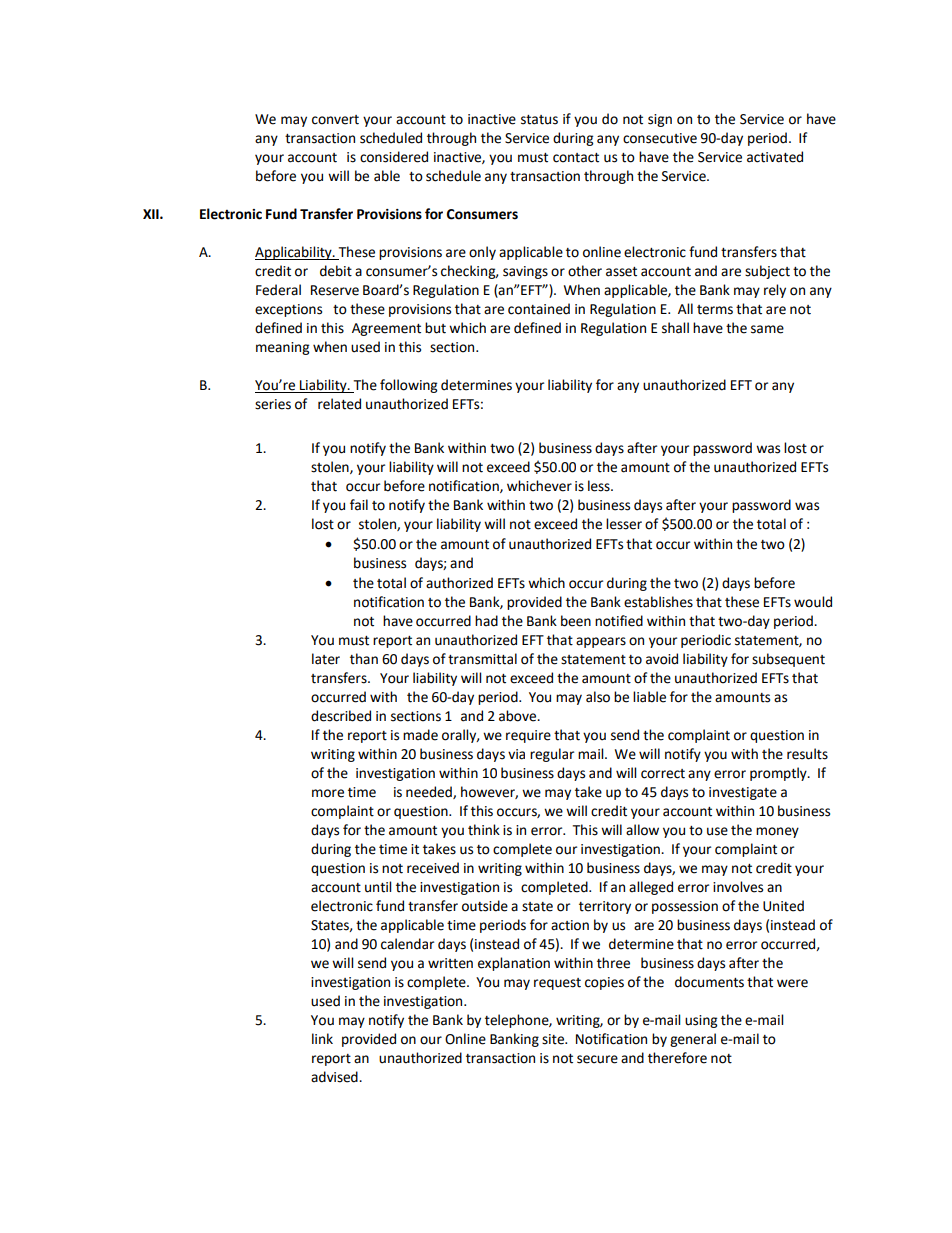 This document has width=952, height=1233. What do you see at coordinates (378, 887) in the document?
I see `until` at bounding box center [378, 887].
